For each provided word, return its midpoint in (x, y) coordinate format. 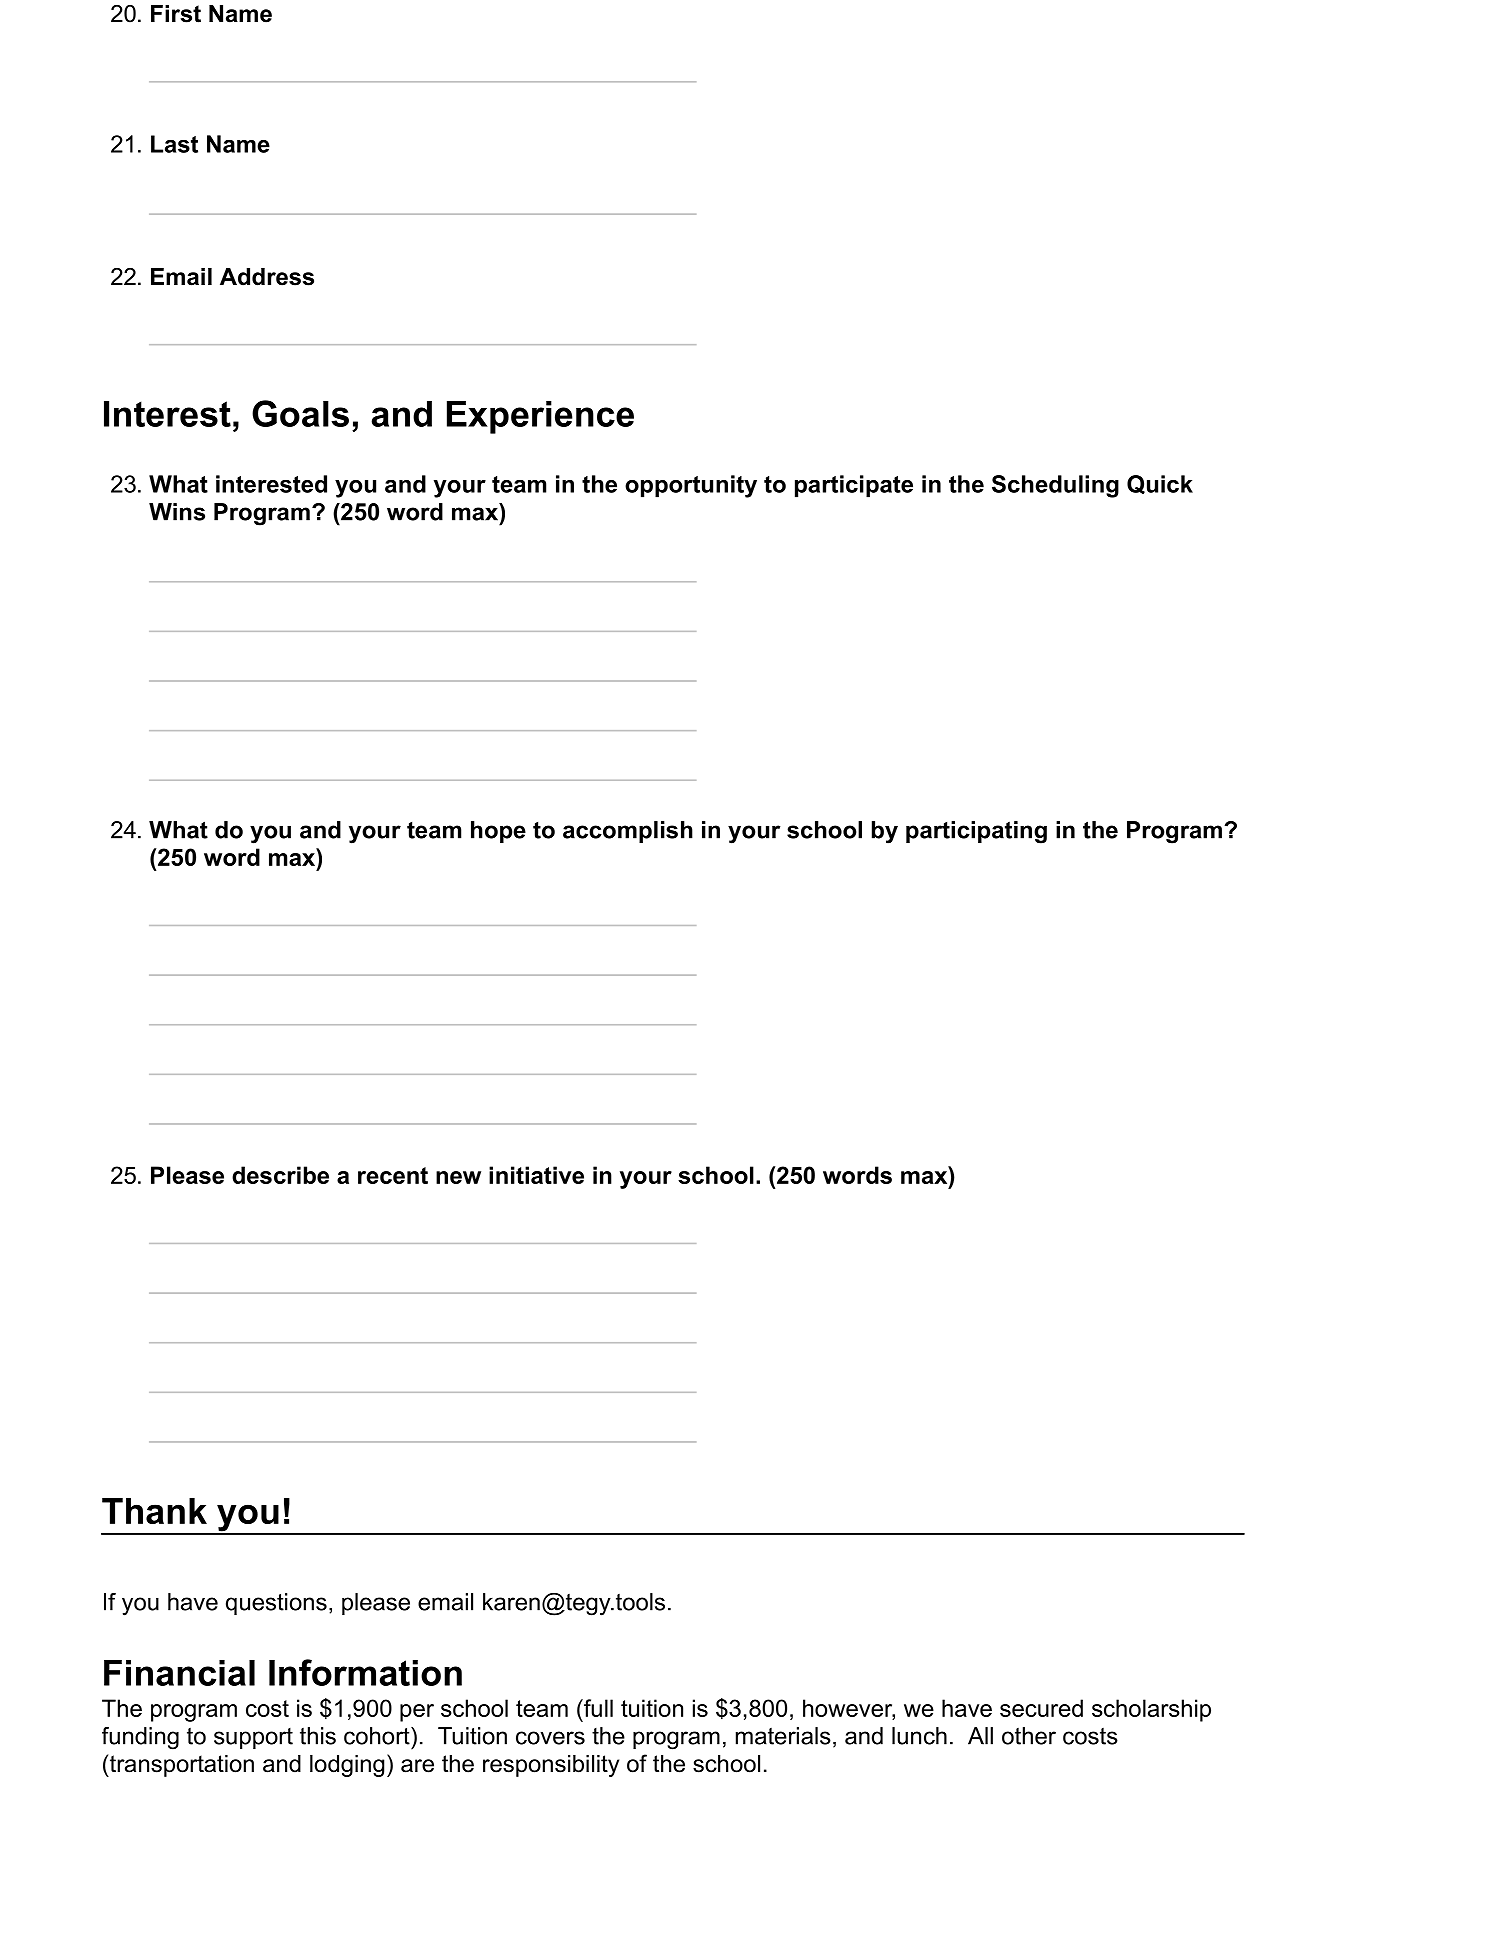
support (253, 1738)
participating (976, 832)
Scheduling (1055, 486)
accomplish (628, 832)
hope (498, 832)
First (176, 14)
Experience (540, 417)
